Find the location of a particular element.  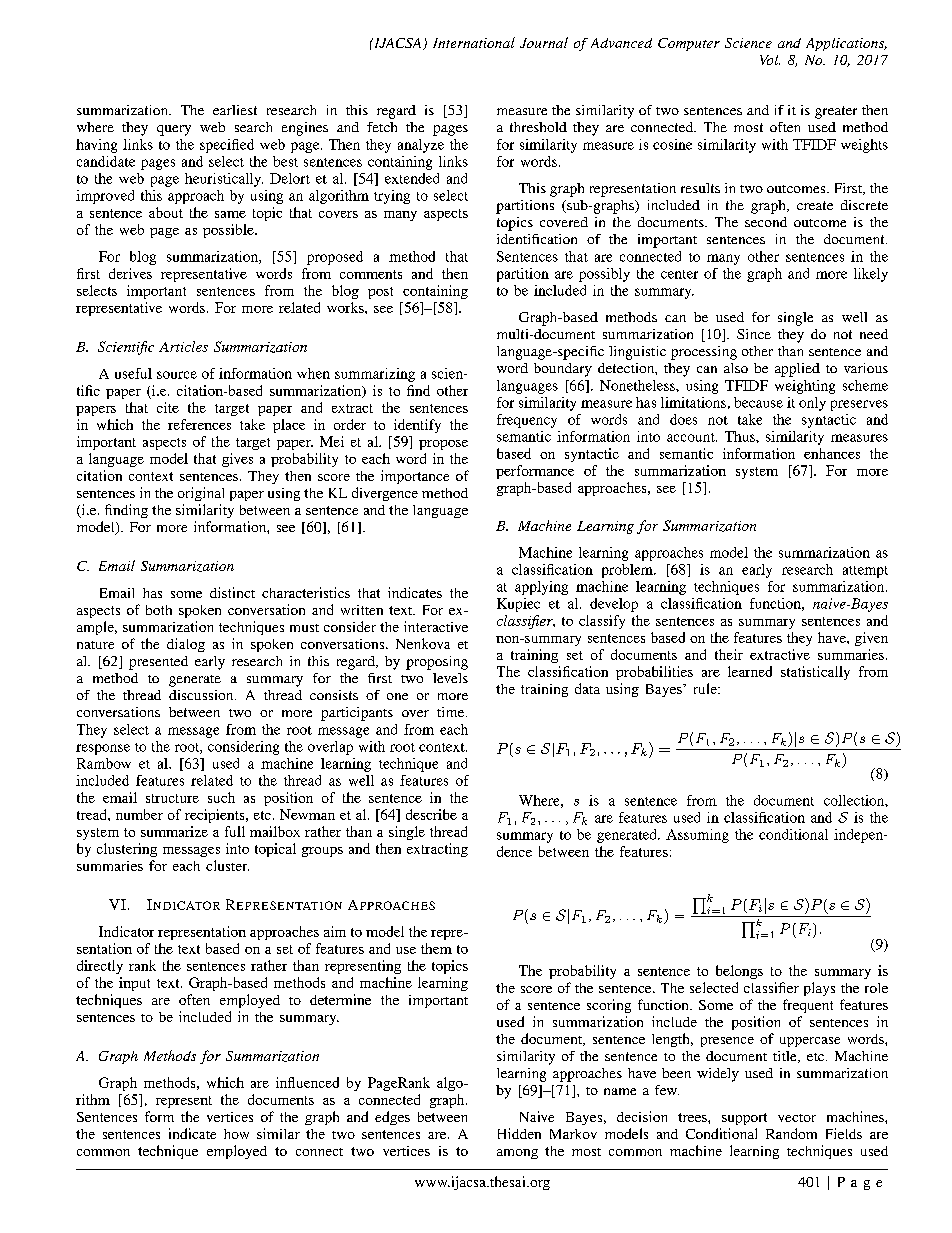

Vol is located at coordinates (770, 60).
